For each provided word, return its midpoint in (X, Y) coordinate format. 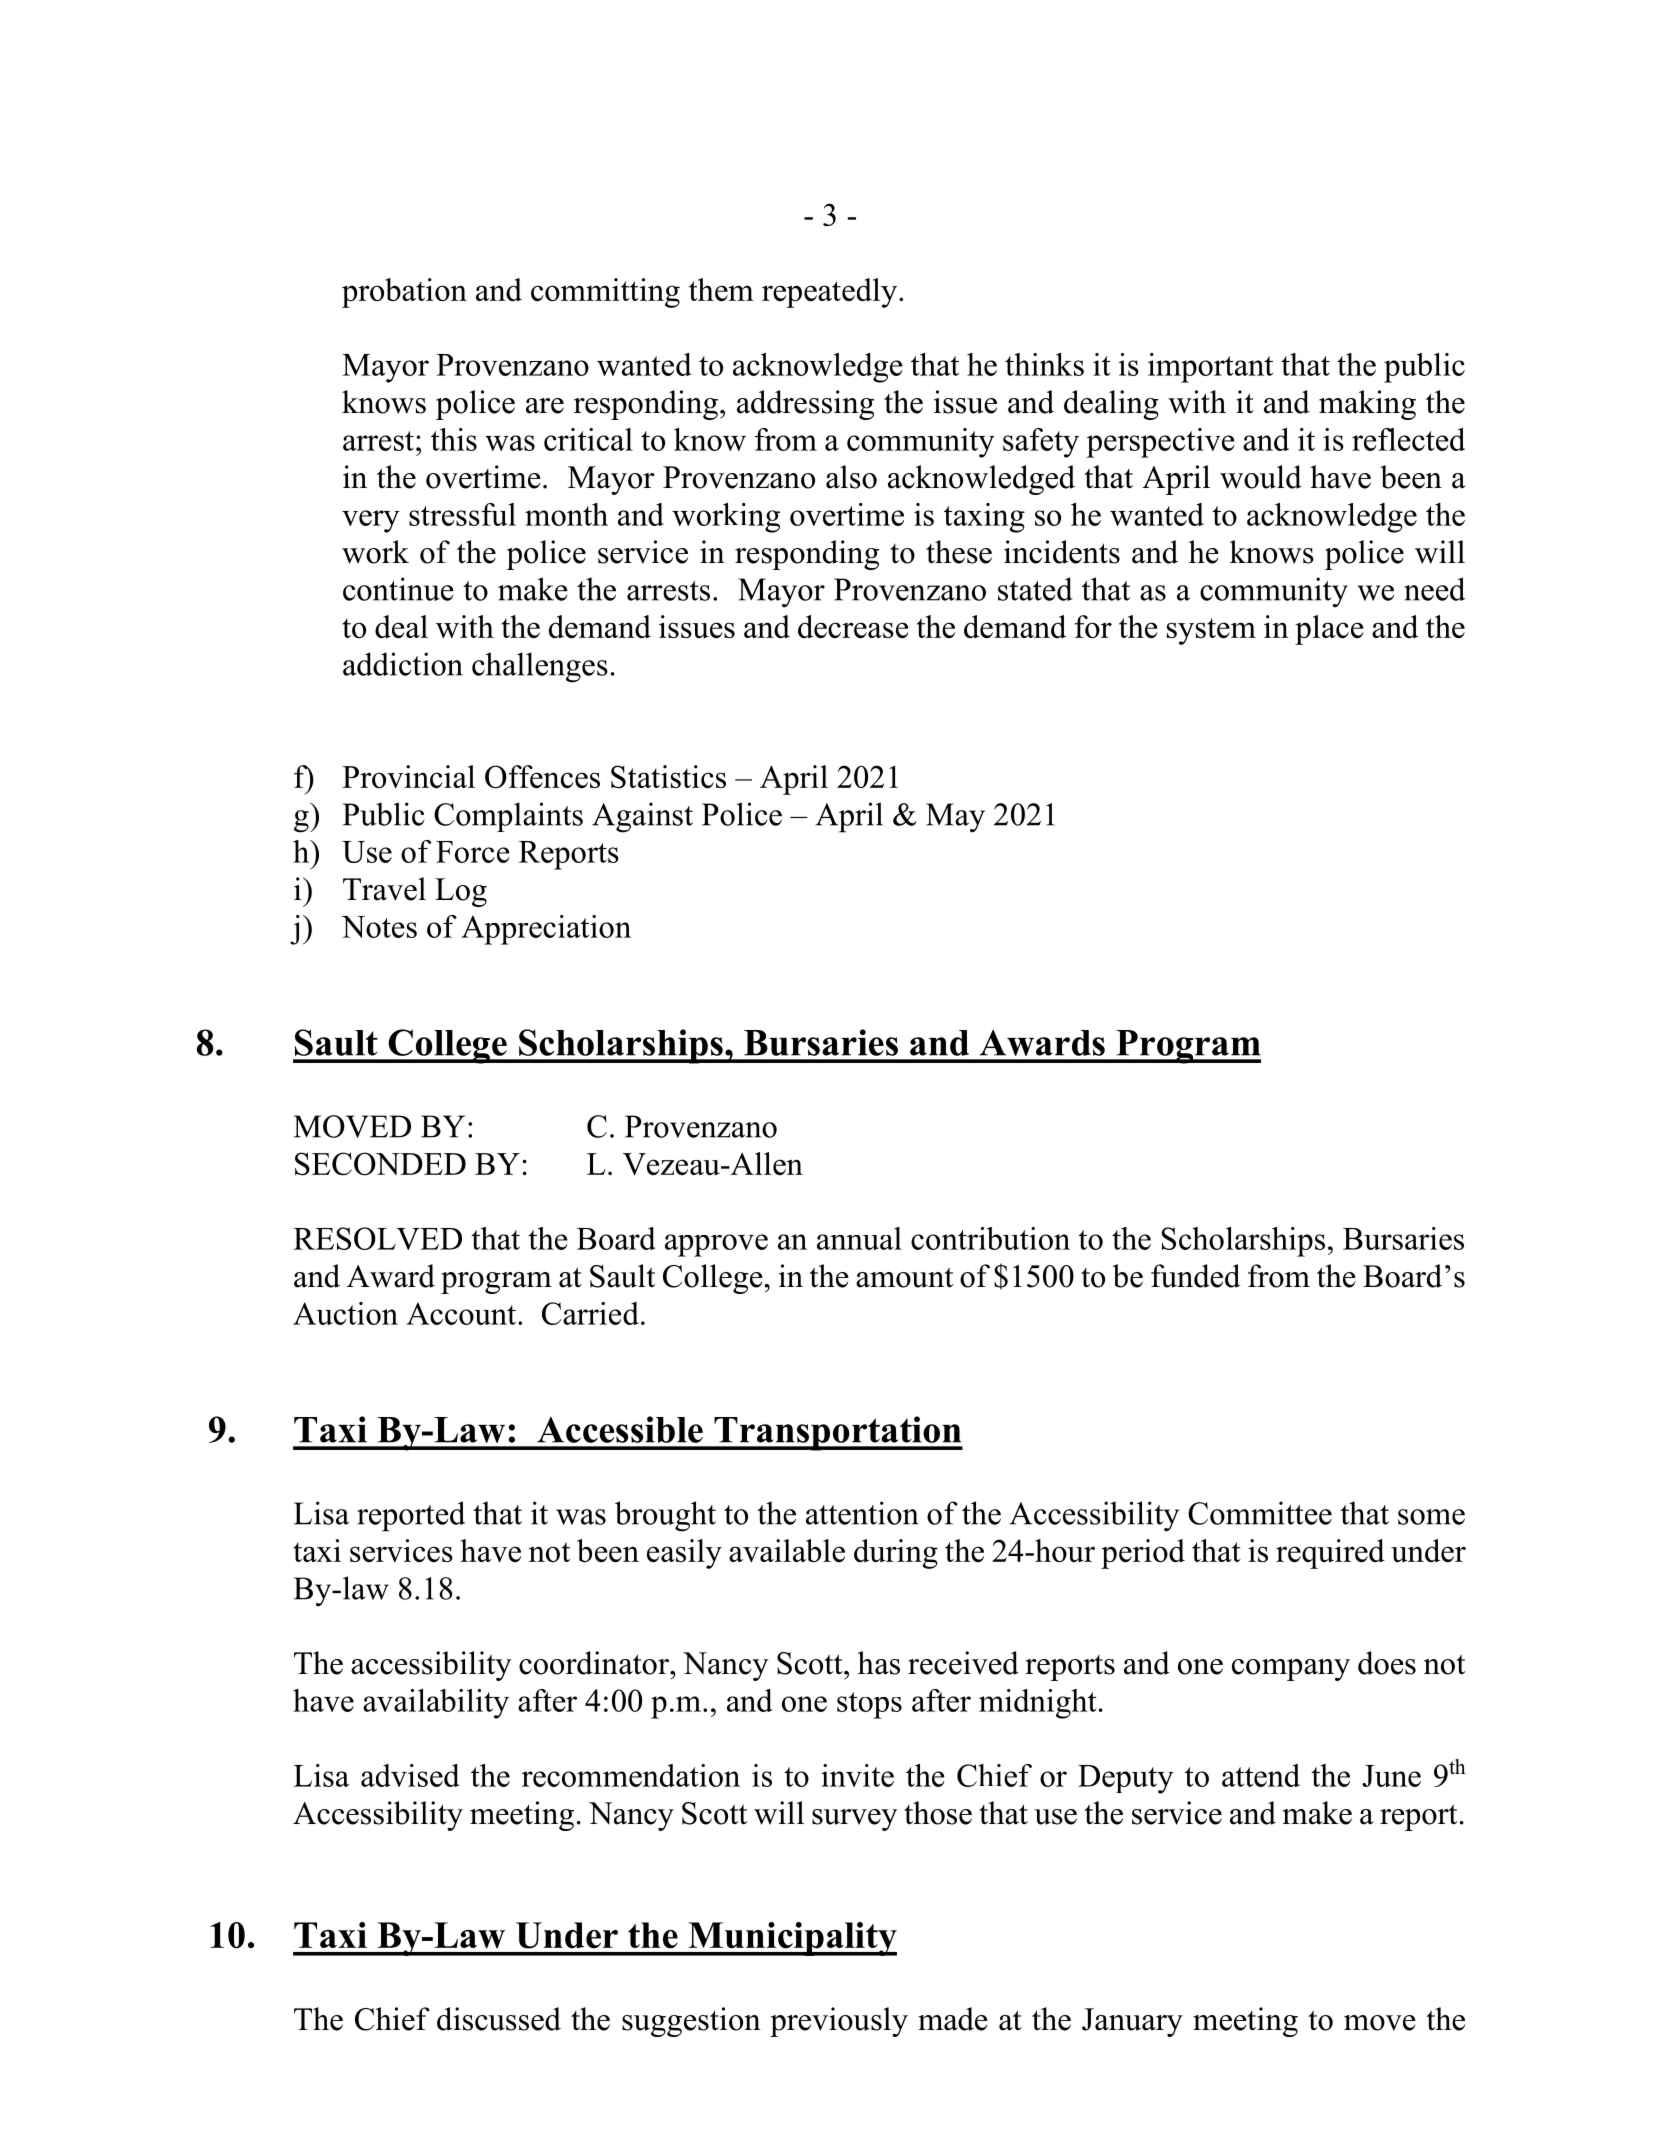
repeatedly (831, 293)
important (1210, 368)
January (1132, 2022)
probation (404, 293)
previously (839, 2022)
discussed (499, 2019)
